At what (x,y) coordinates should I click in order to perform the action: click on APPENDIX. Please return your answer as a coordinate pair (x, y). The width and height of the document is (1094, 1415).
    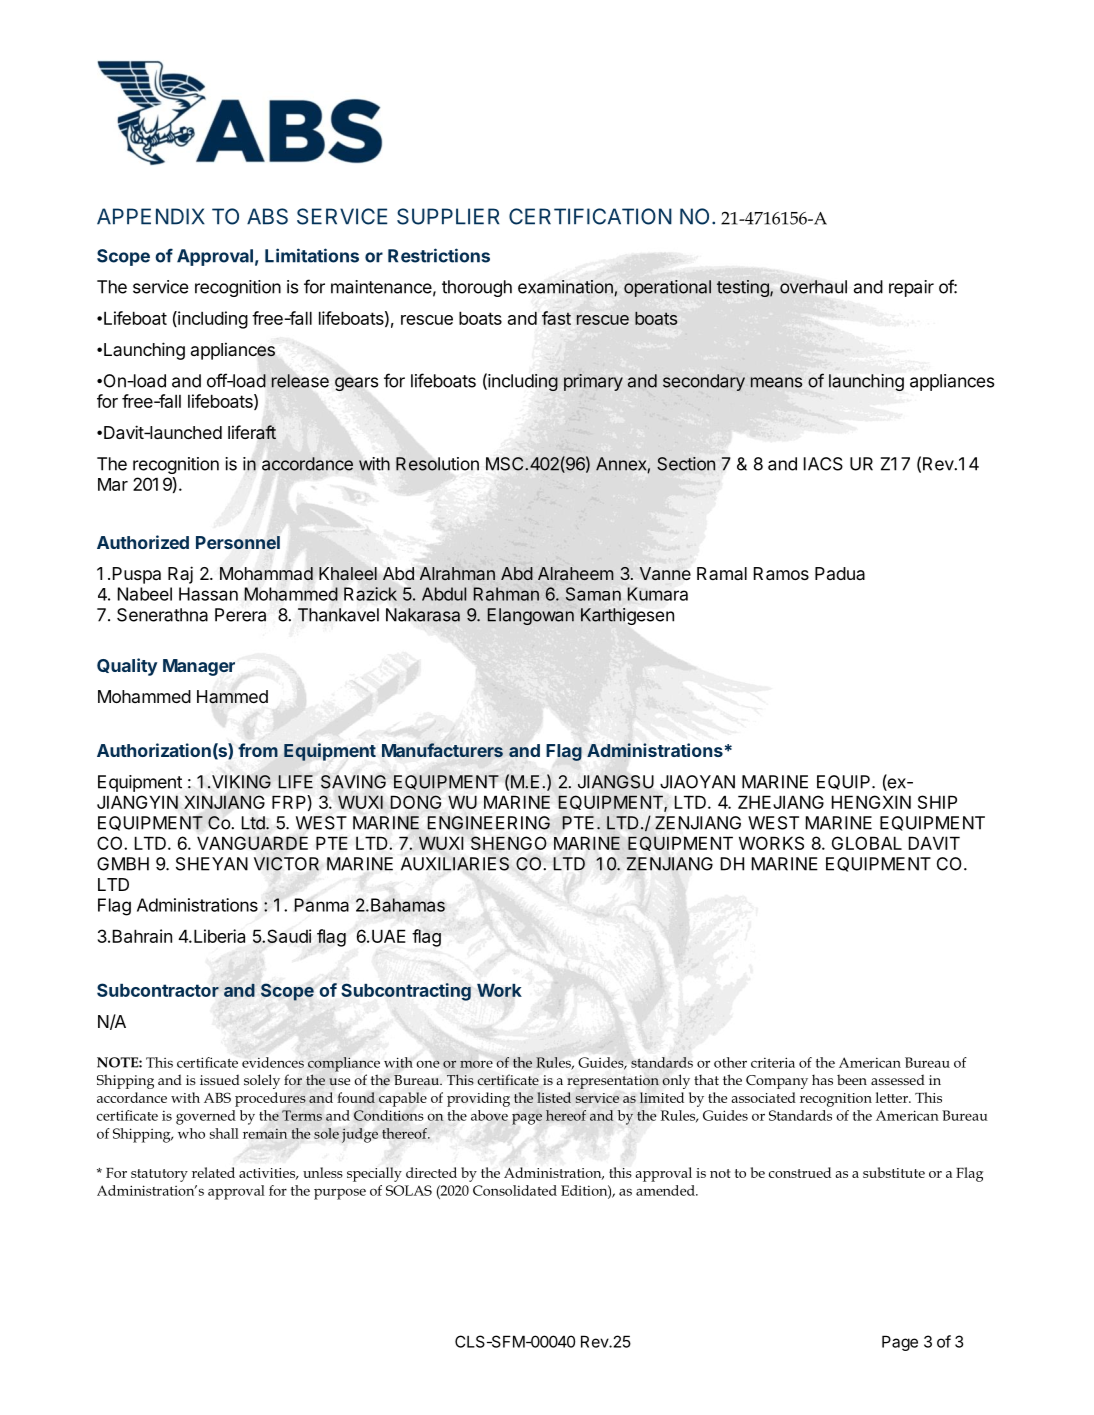
    Looking at the image, I should click on (151, 216).
